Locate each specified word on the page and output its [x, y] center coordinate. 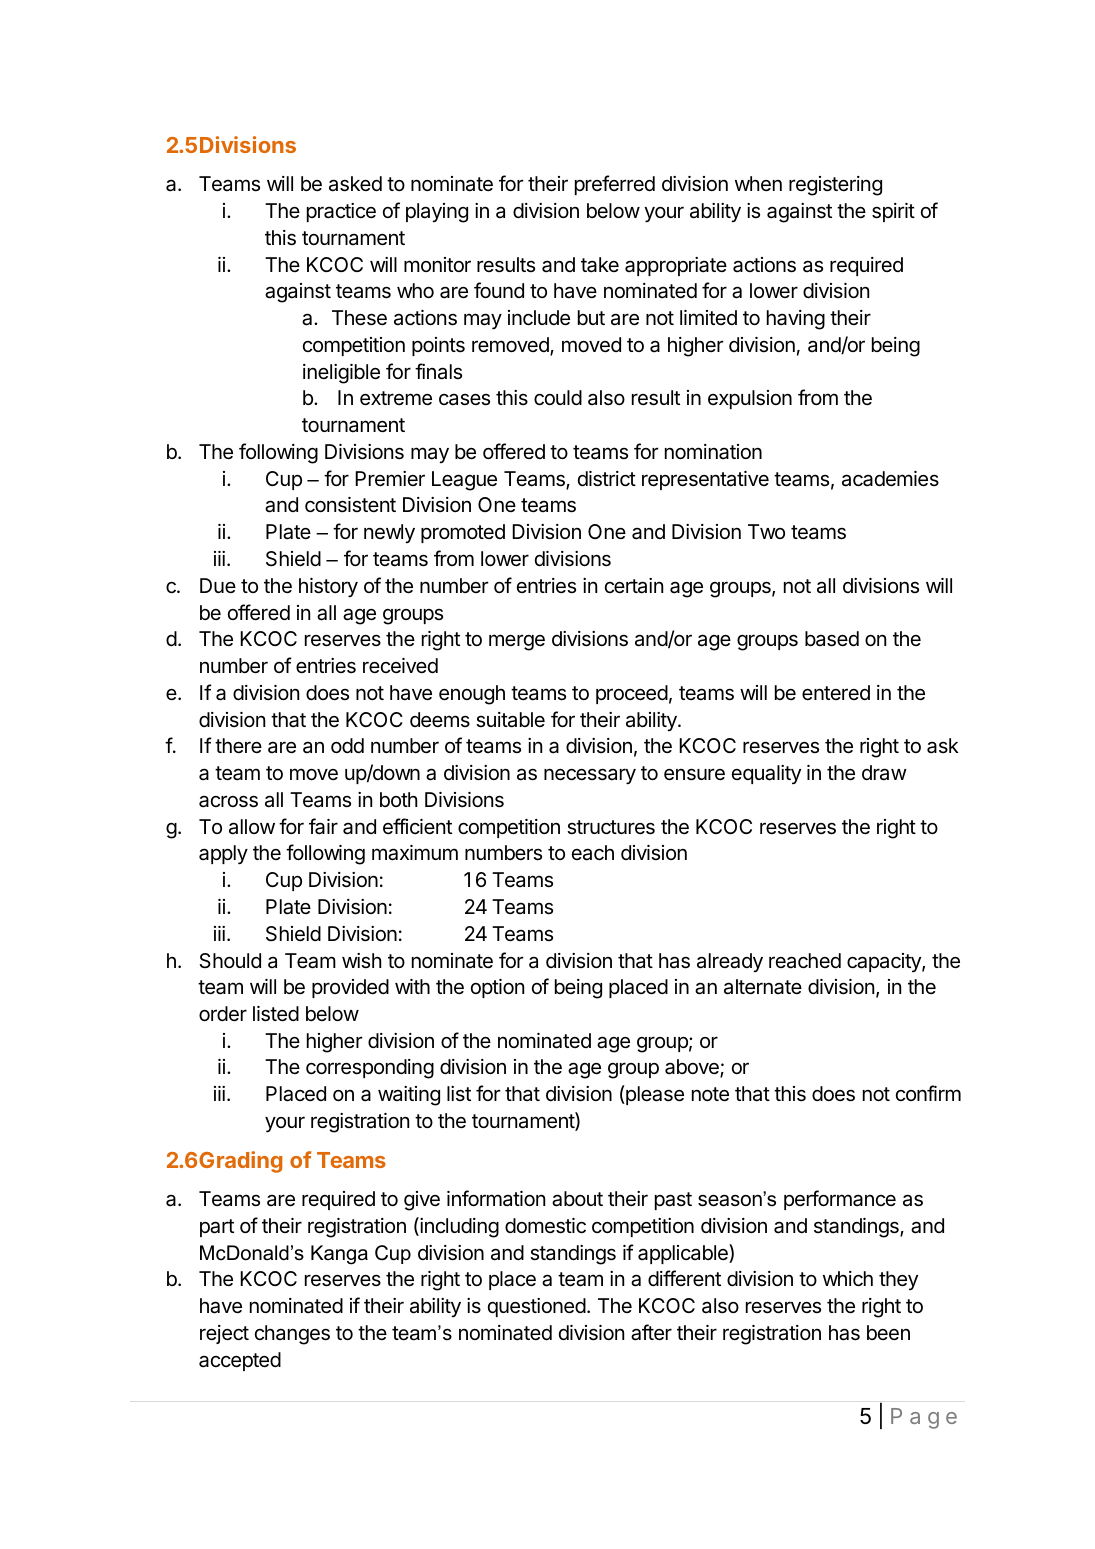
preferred [615, 185]
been [888, 1333]
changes [292, 1335]
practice [341, 212]
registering [835, 186]
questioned [537, 1307]
